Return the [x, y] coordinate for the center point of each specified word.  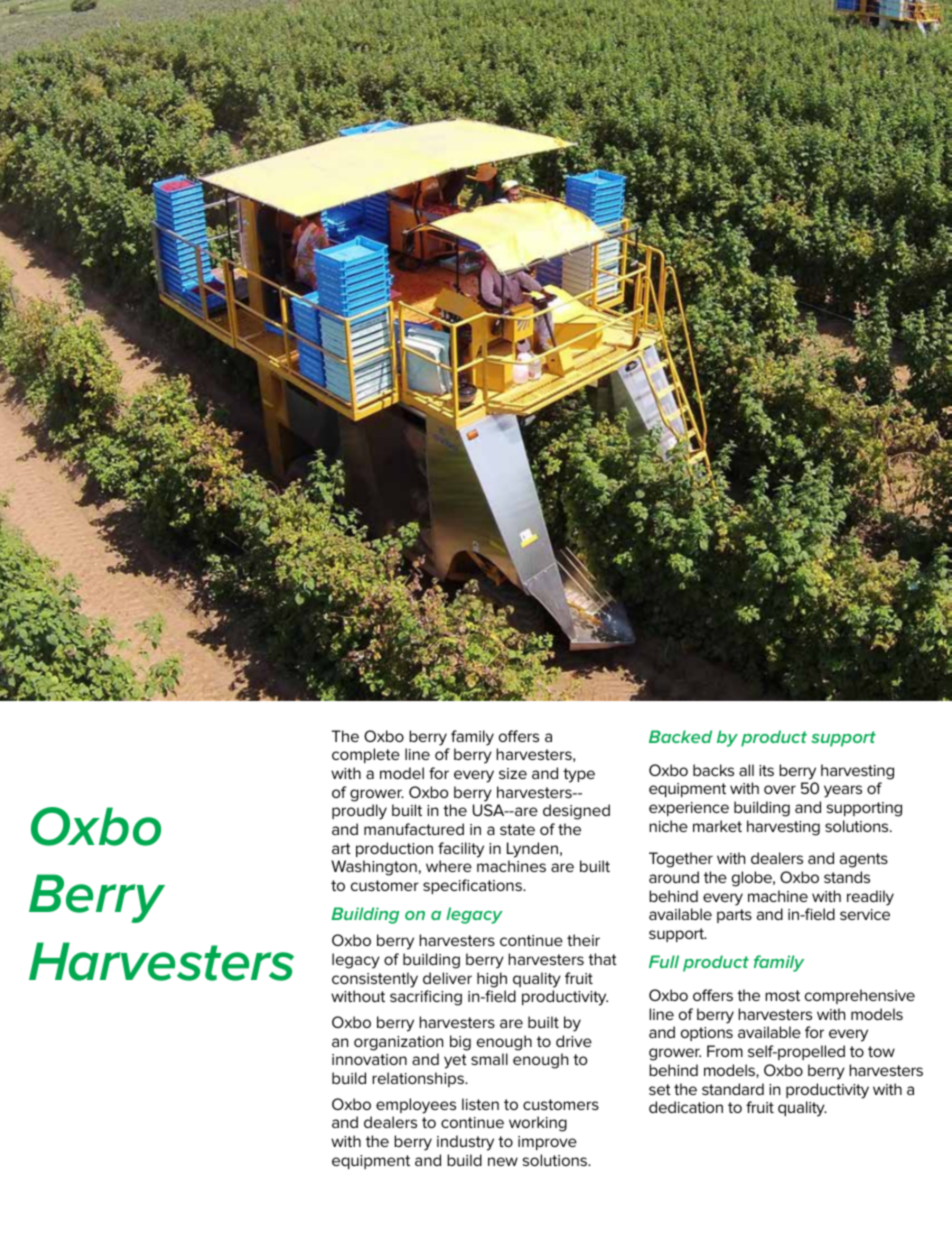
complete [366, 755]
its [766, 770]
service [865, 914]
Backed [680, 736]
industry [465, 1143]
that [602, 959]
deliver [447, 978]
